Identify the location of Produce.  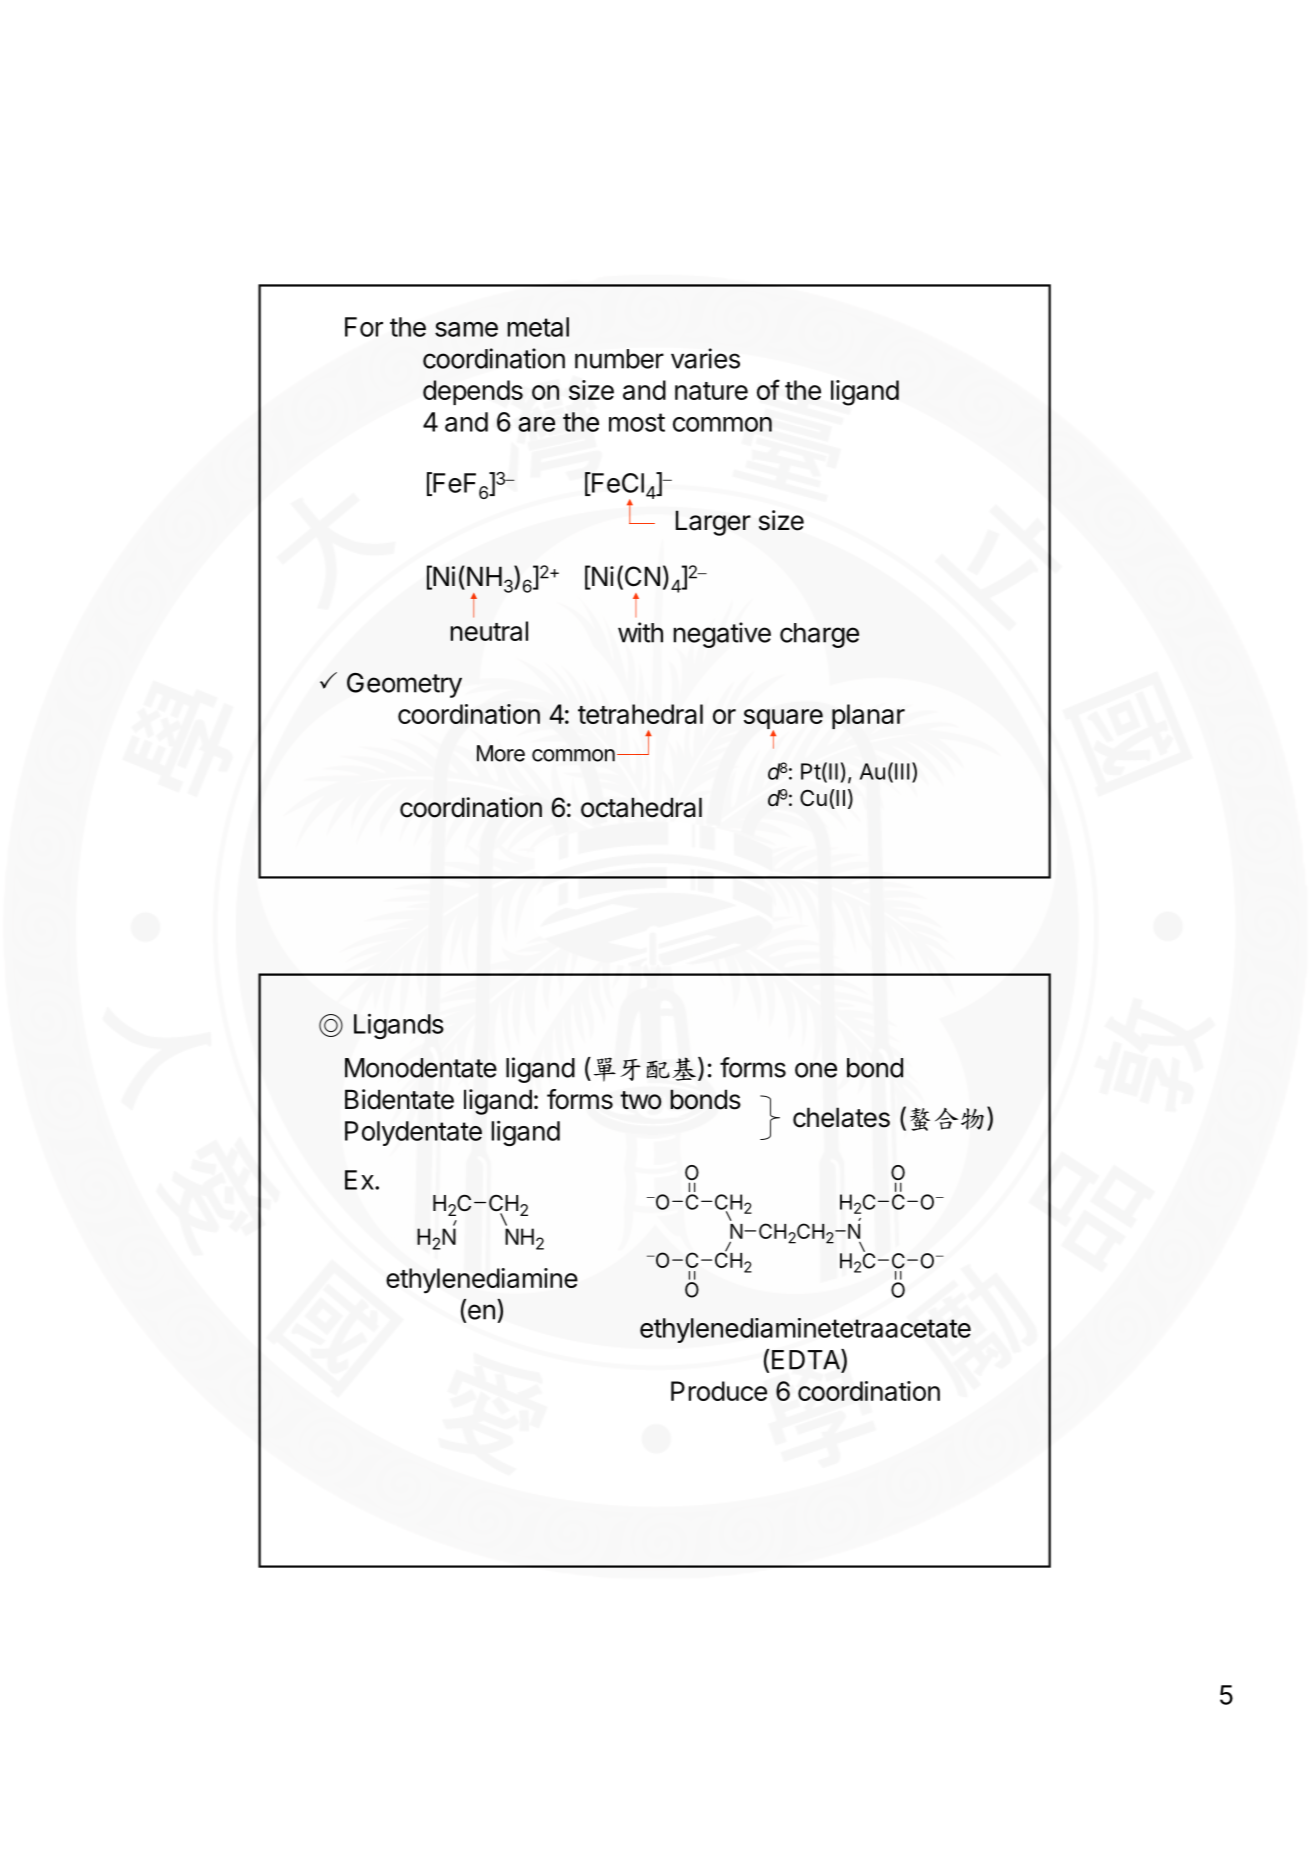
(719, 1391).
